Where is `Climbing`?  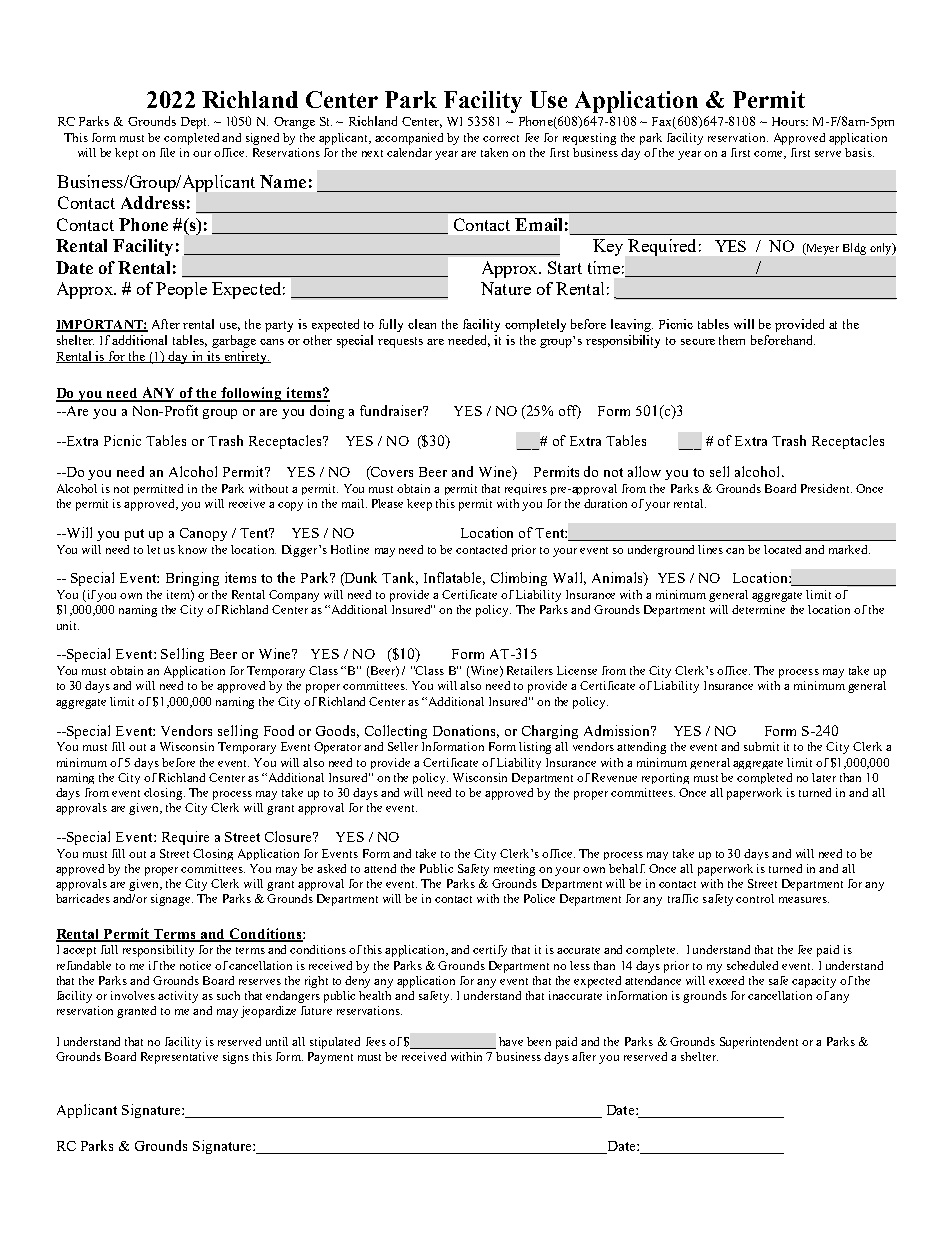
Climbing is located at coordinates (519, 579).
